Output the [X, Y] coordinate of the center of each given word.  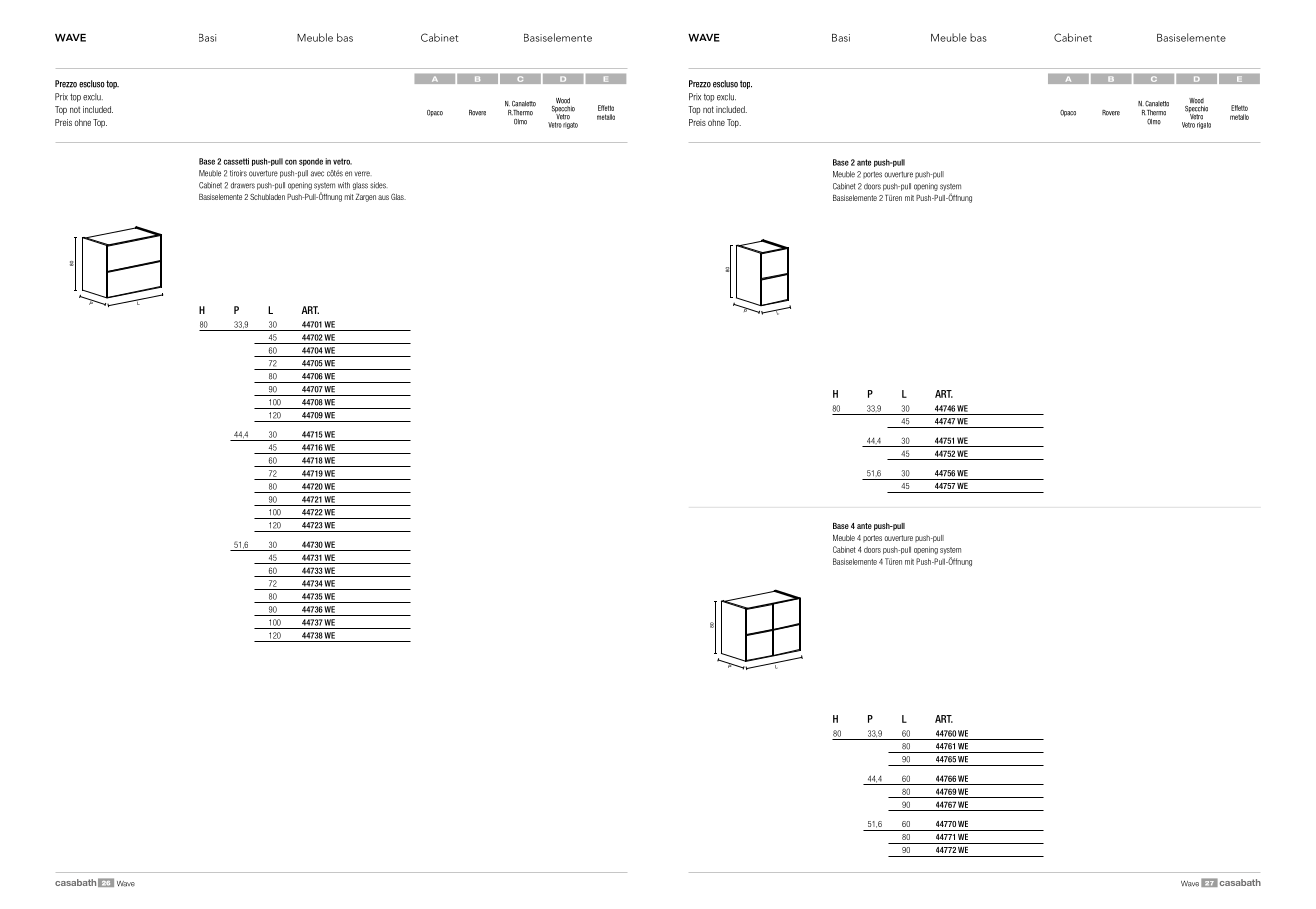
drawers [243, 185]
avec [317, 174]
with [344, 185]
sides [379, 185]
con [291, 162]
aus [383, 197]
